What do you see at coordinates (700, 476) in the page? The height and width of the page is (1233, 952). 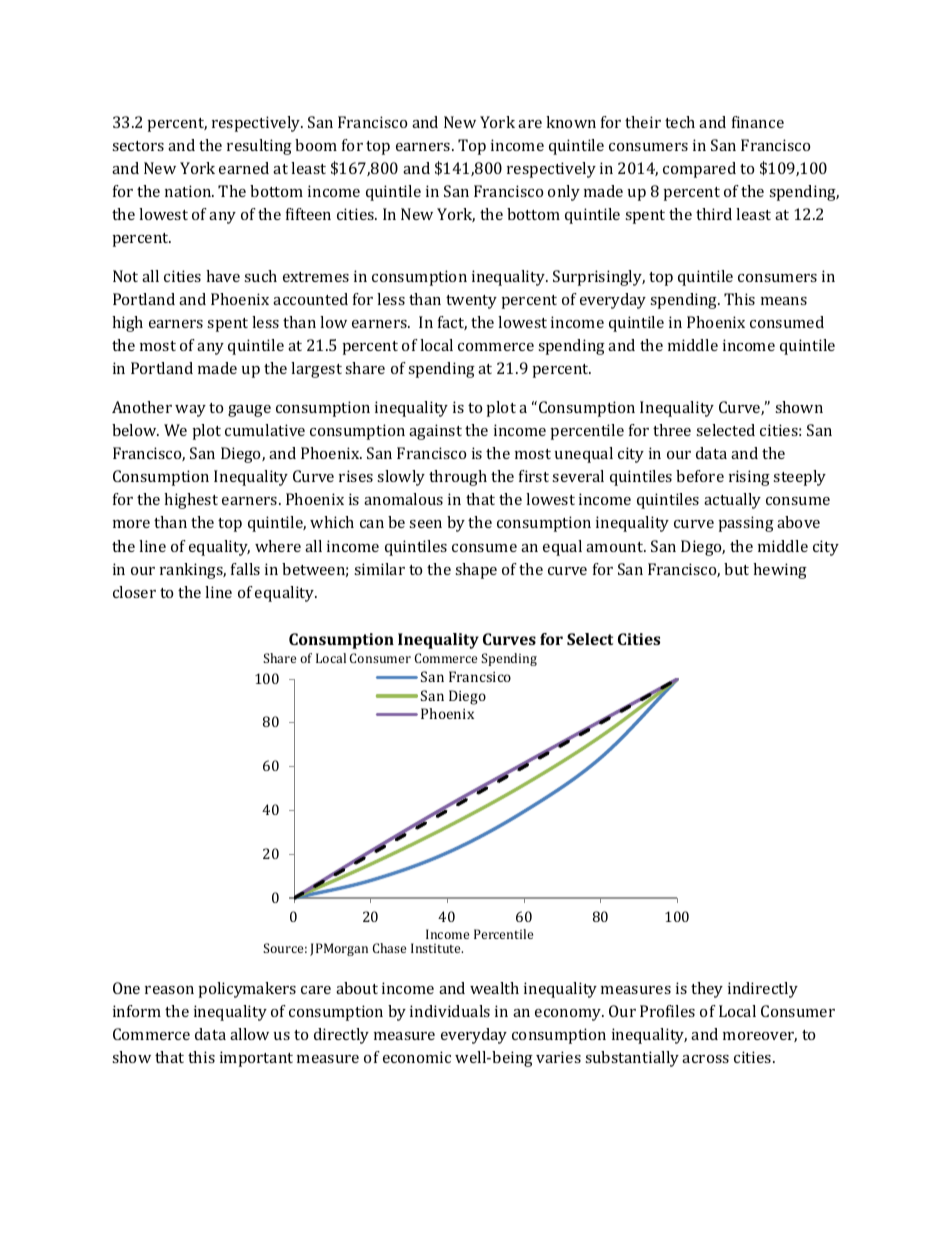 I see `before` at bounding box center [700, 476].
